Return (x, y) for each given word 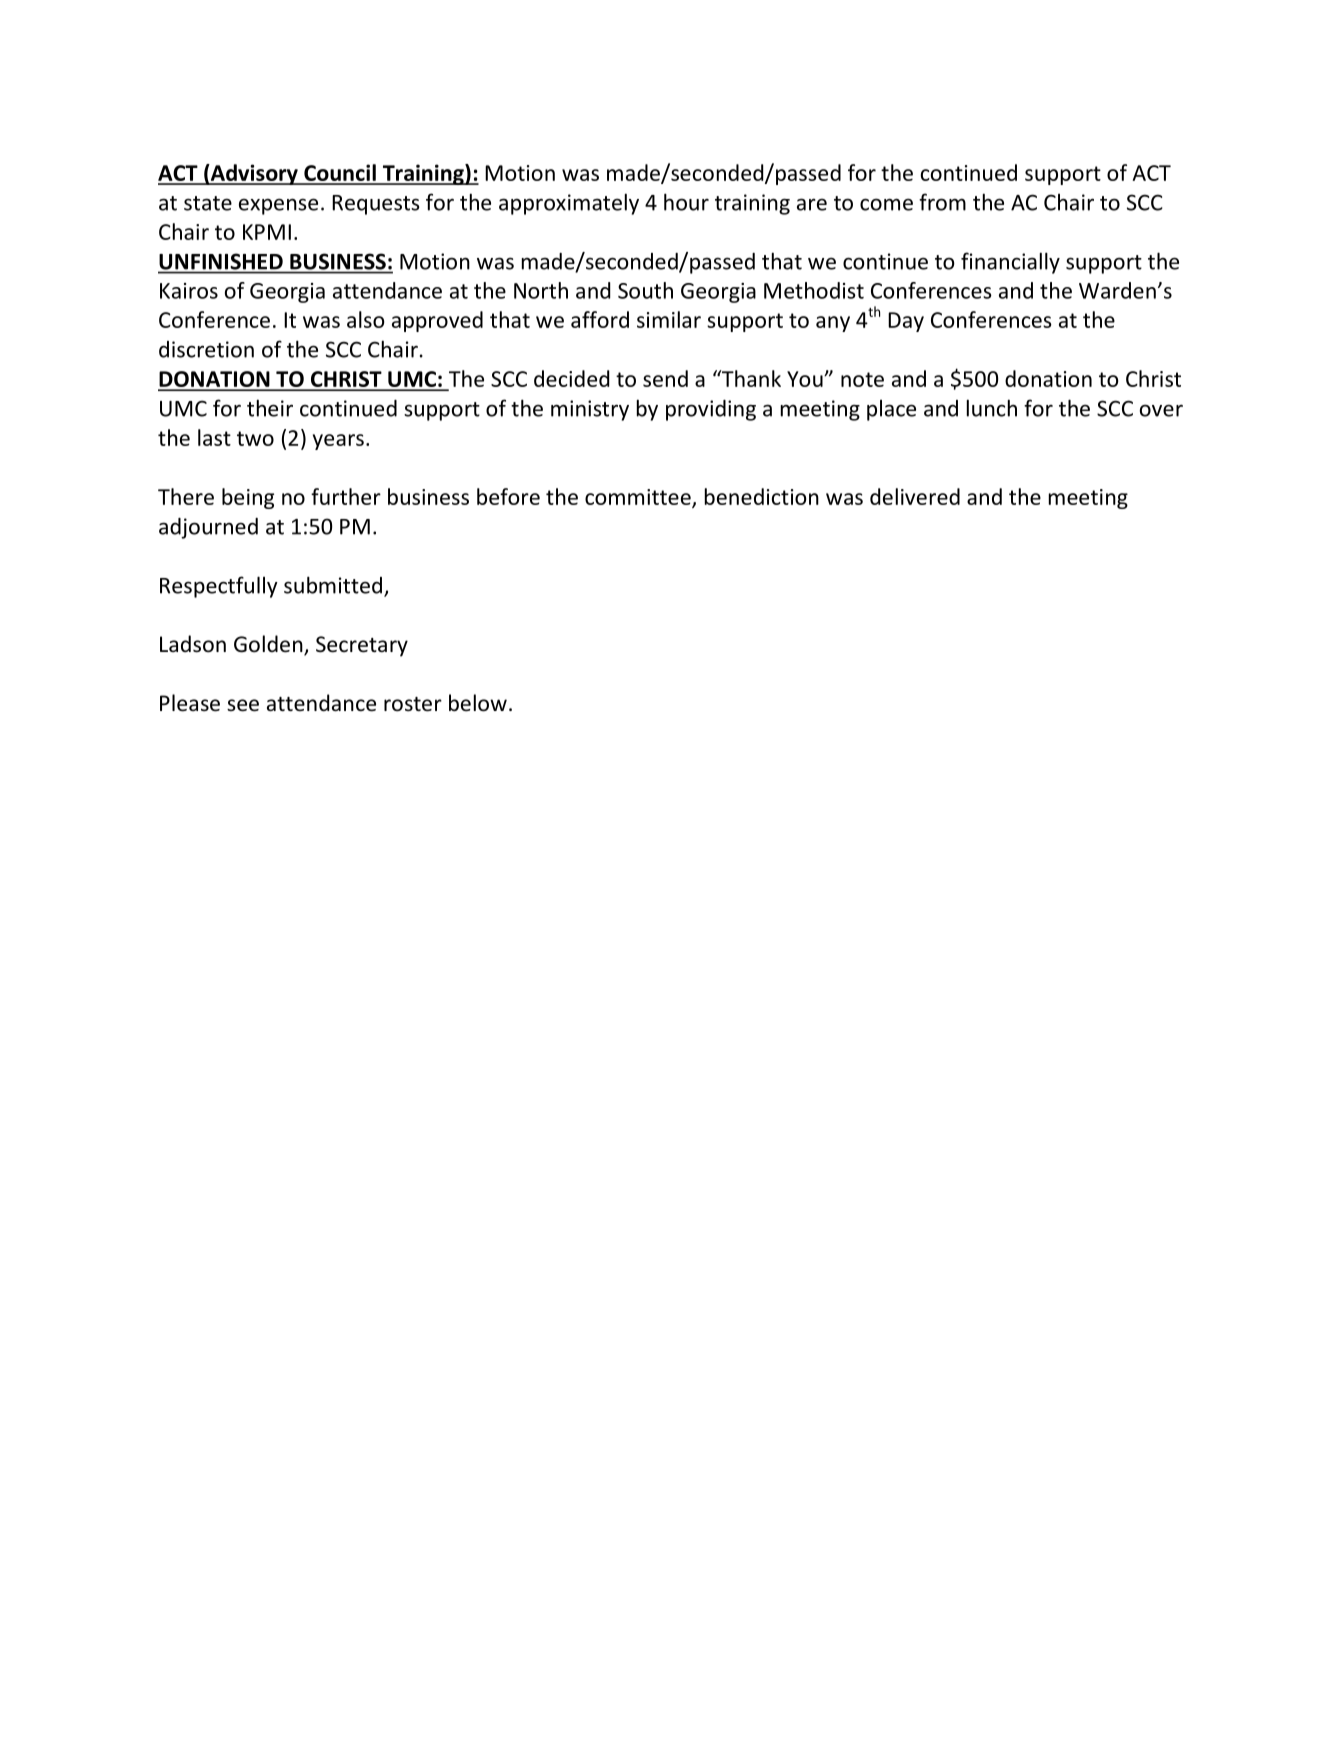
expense (278, 206)
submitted (333, 585)
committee (639, 498)
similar (669, 319)
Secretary (362, 646)
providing (711, 410)
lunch (992, 408)
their (270, 408)
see (243, 705)
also (365, 319)
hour (686, 202)
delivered (915, 496)
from (942, 202)
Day (906, 322)
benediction (762, 496)
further (346, 496)
